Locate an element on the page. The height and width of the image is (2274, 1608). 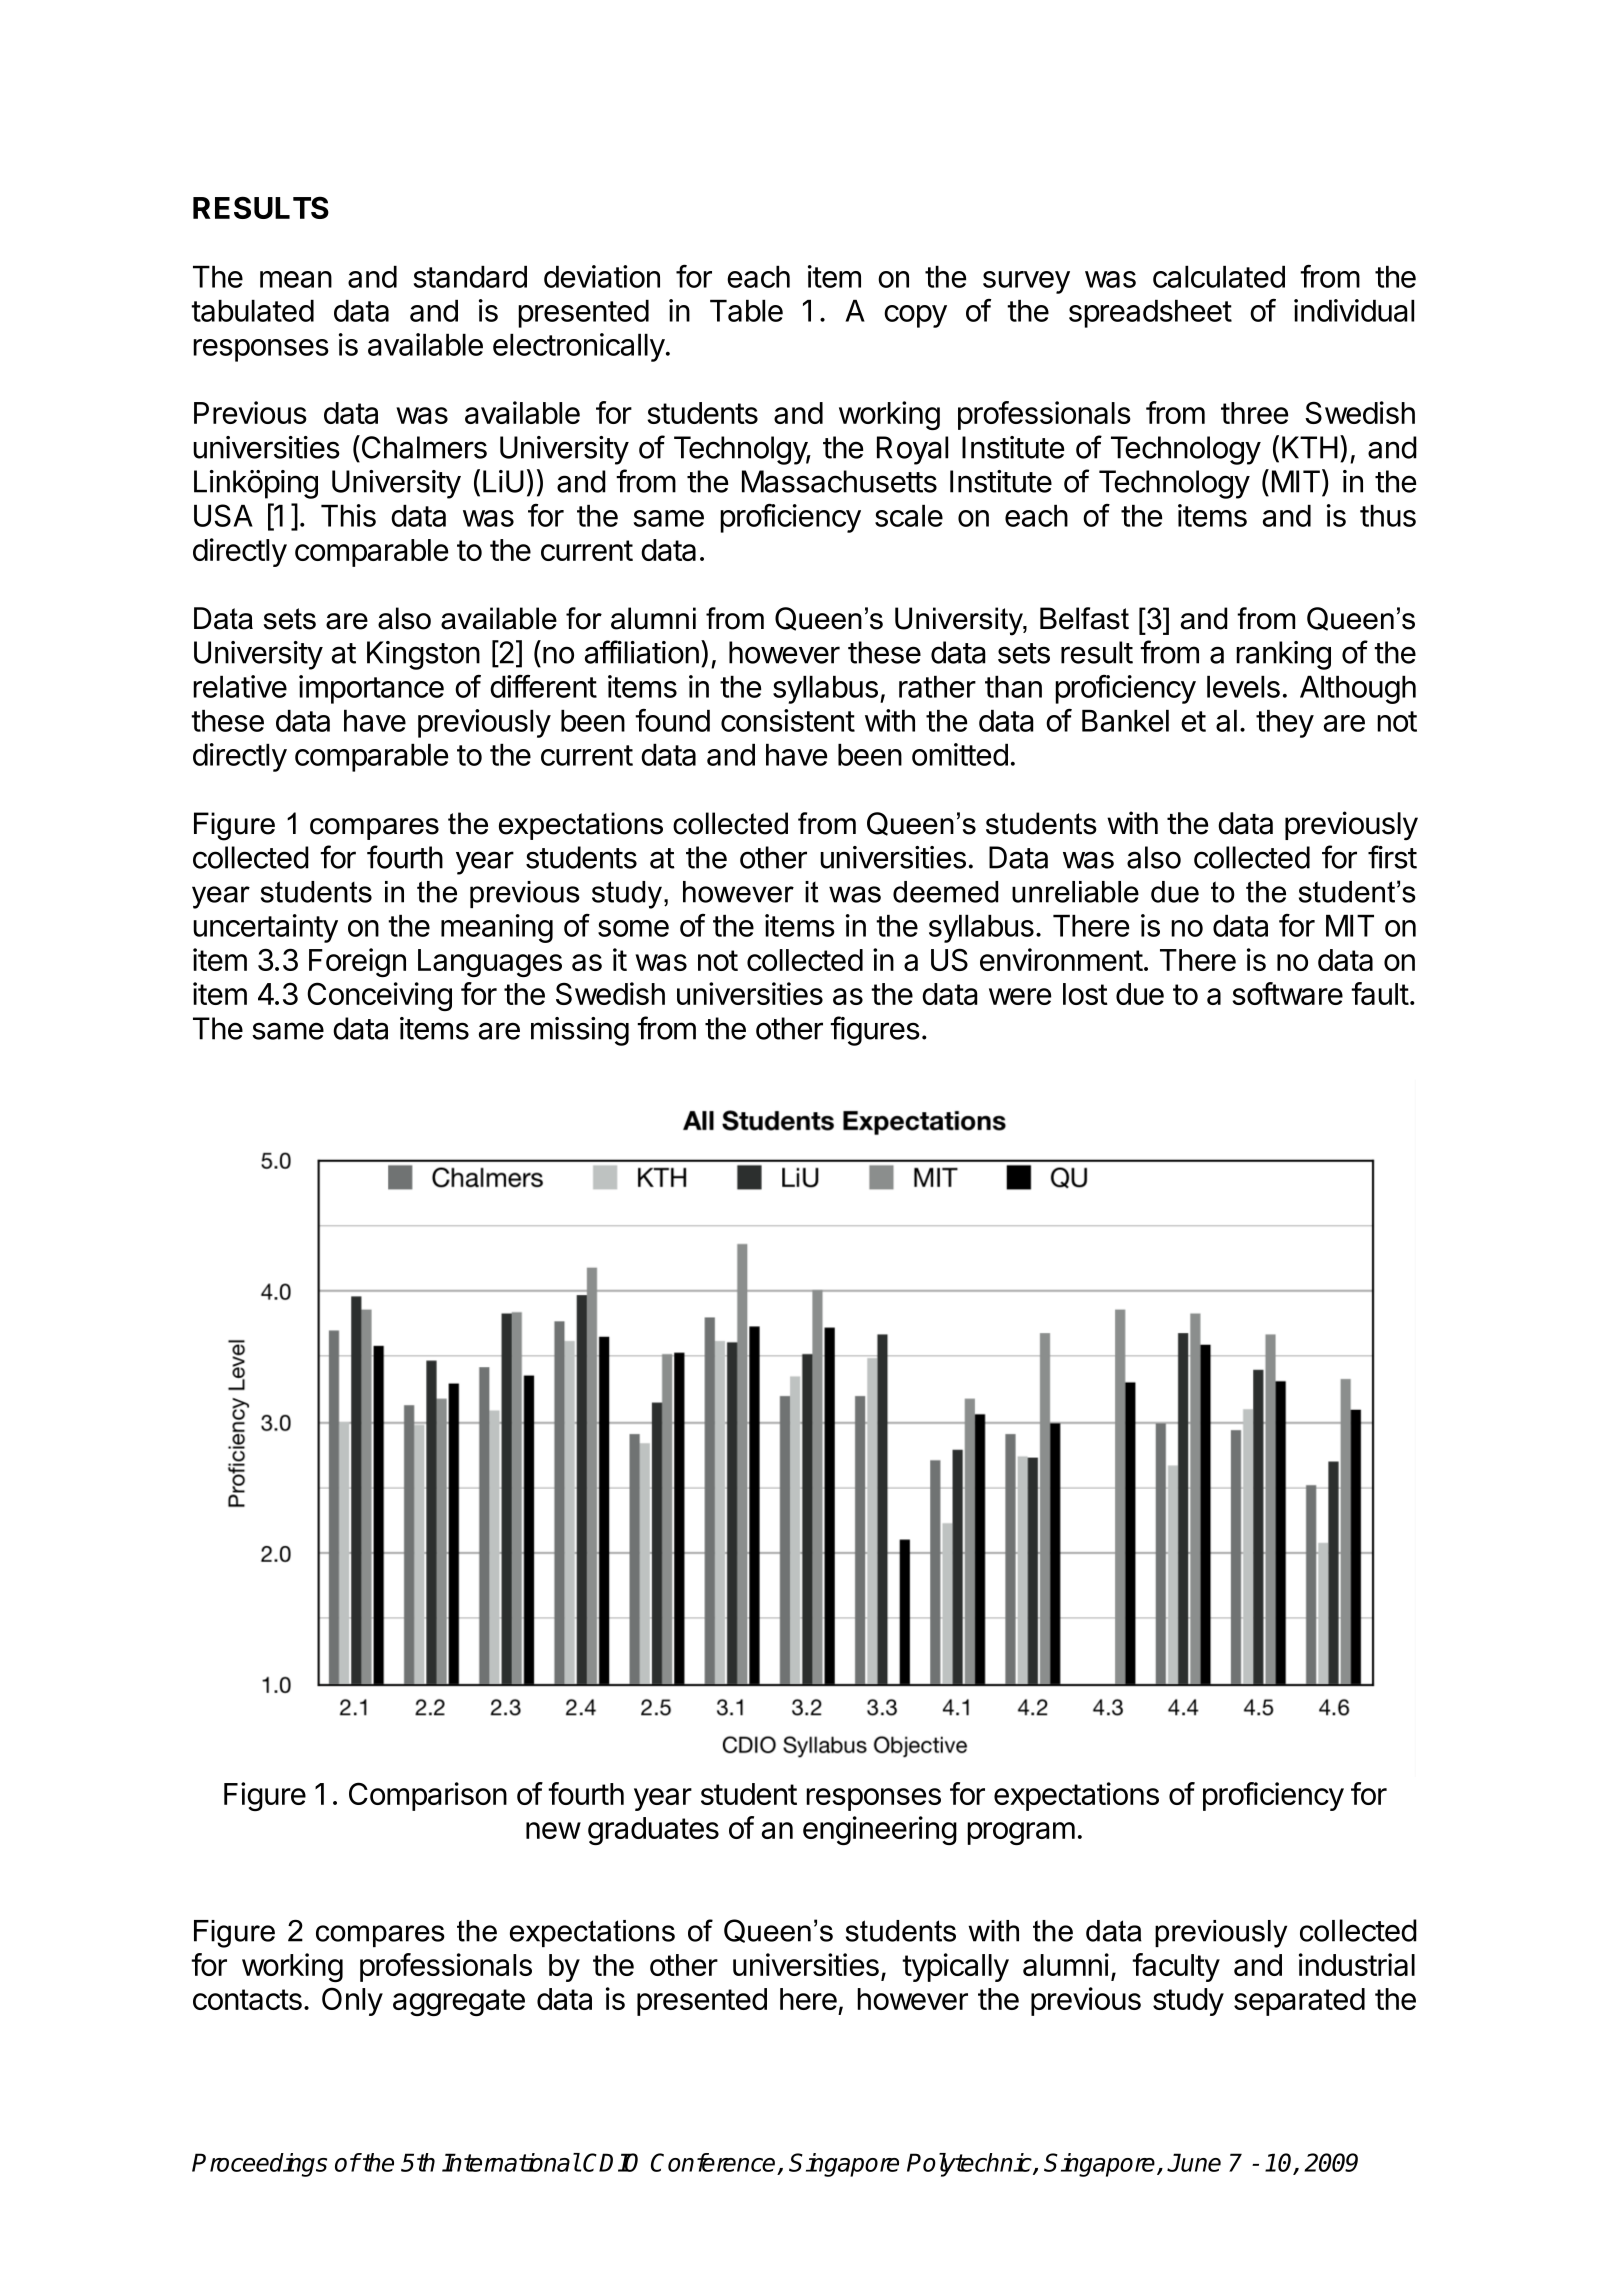
engineering is located at coordinates (880, 1830).
